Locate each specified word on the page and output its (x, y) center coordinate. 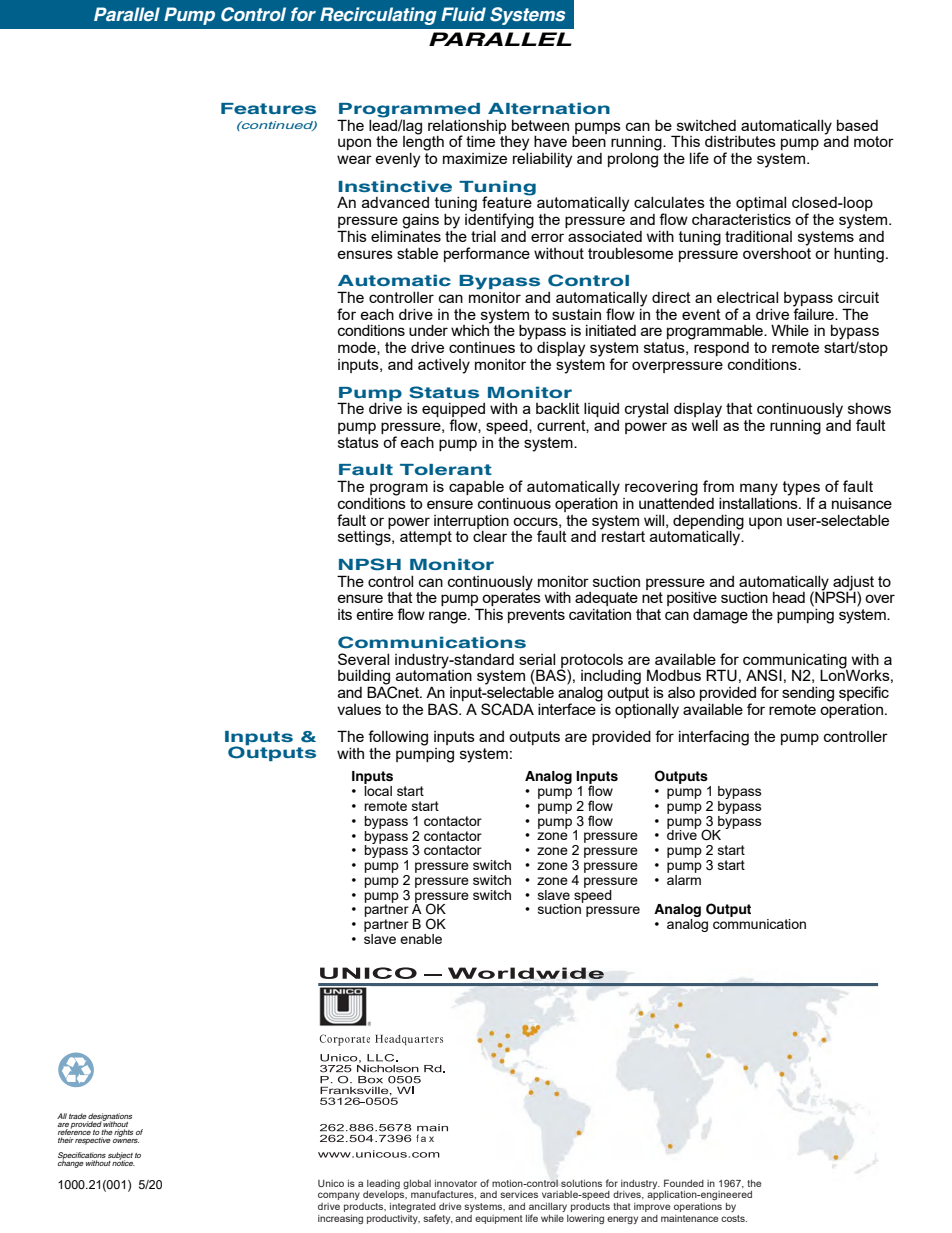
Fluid (463, 14)
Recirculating (378, 16)
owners (126, 1139)
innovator (456, 1183)
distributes (740, 141)
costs (734, 1218)
